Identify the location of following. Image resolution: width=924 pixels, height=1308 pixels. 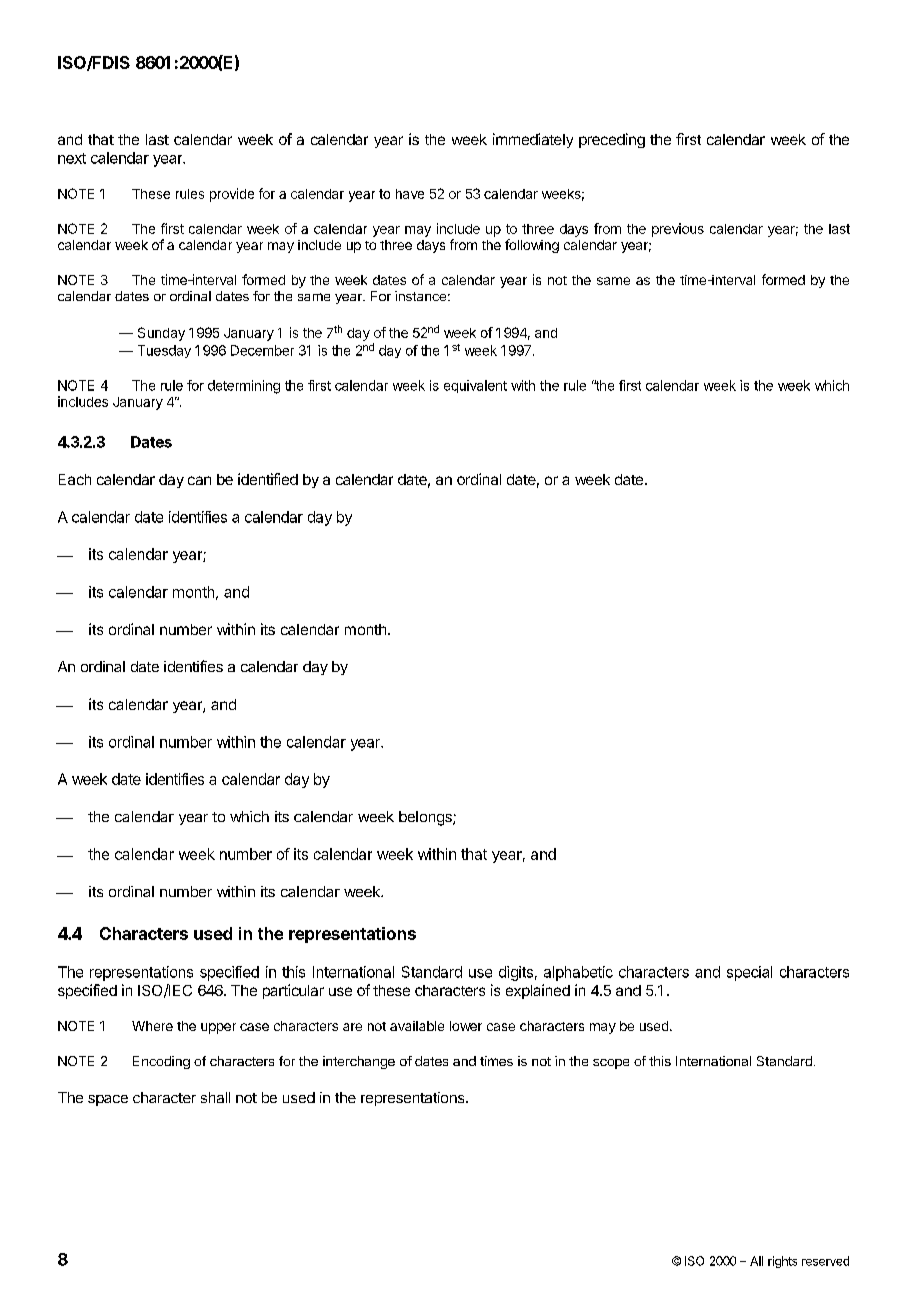
(532, 246).
